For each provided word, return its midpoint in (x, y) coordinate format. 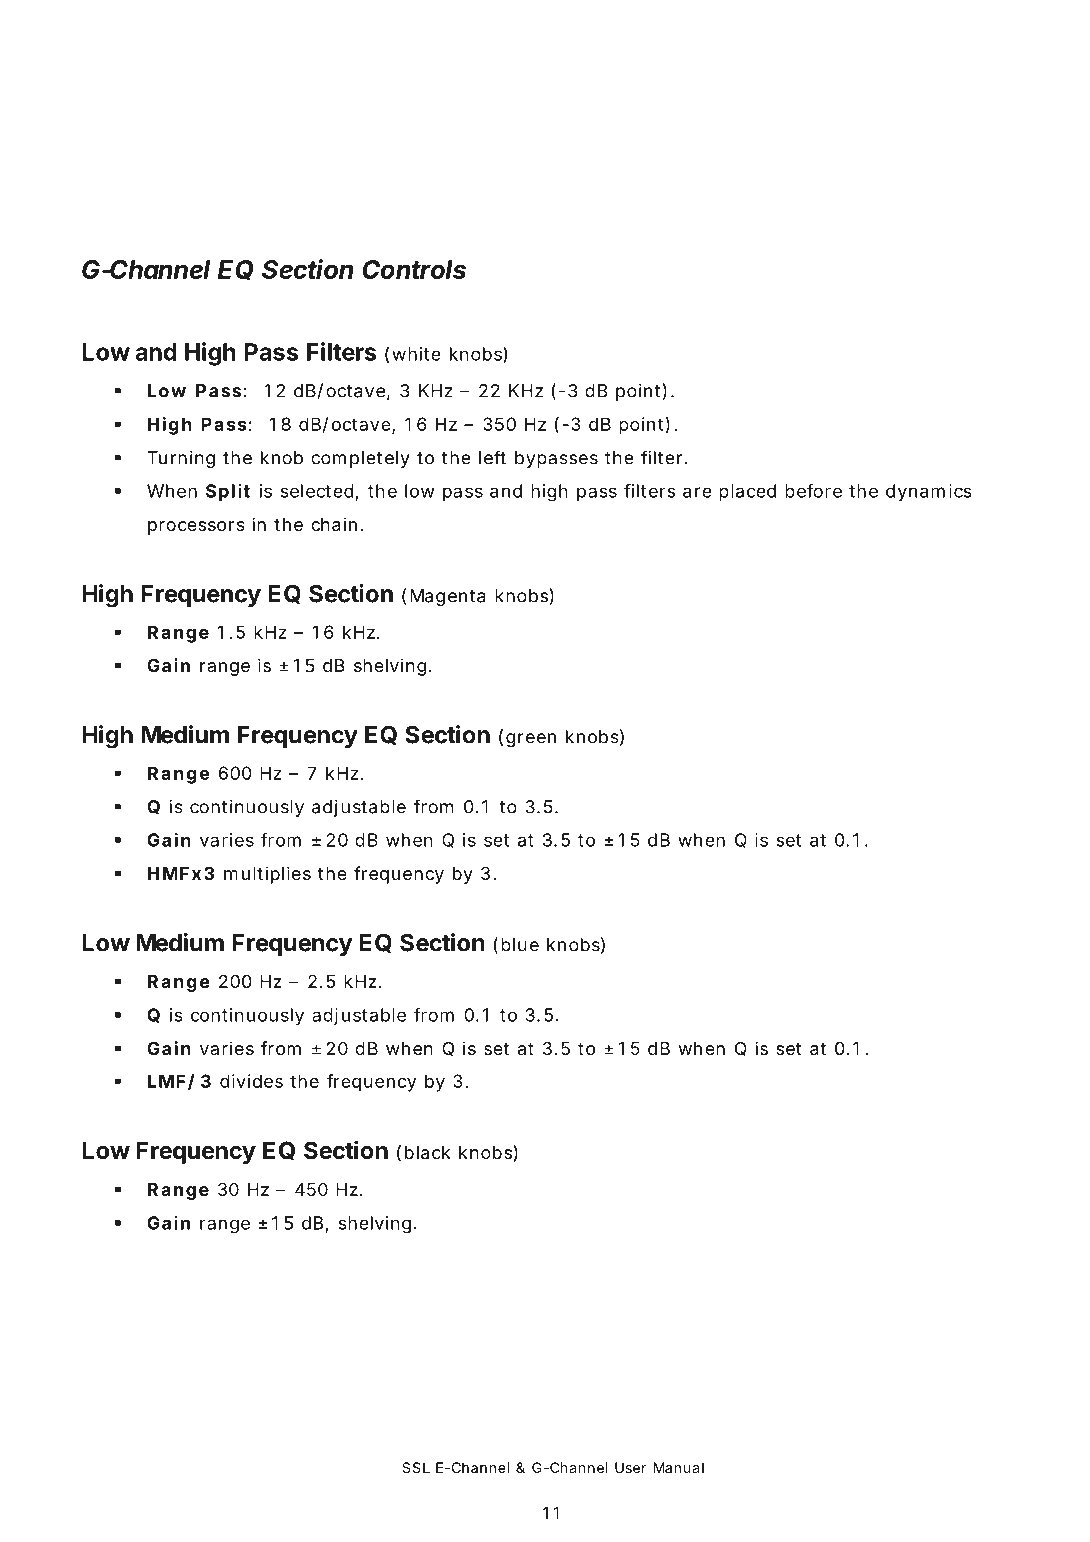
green (531, 740)
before (813, 491)
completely (360, 459)
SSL (416, 1467)
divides (251, 1081)
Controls (414, 269)
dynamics (929, 493)
